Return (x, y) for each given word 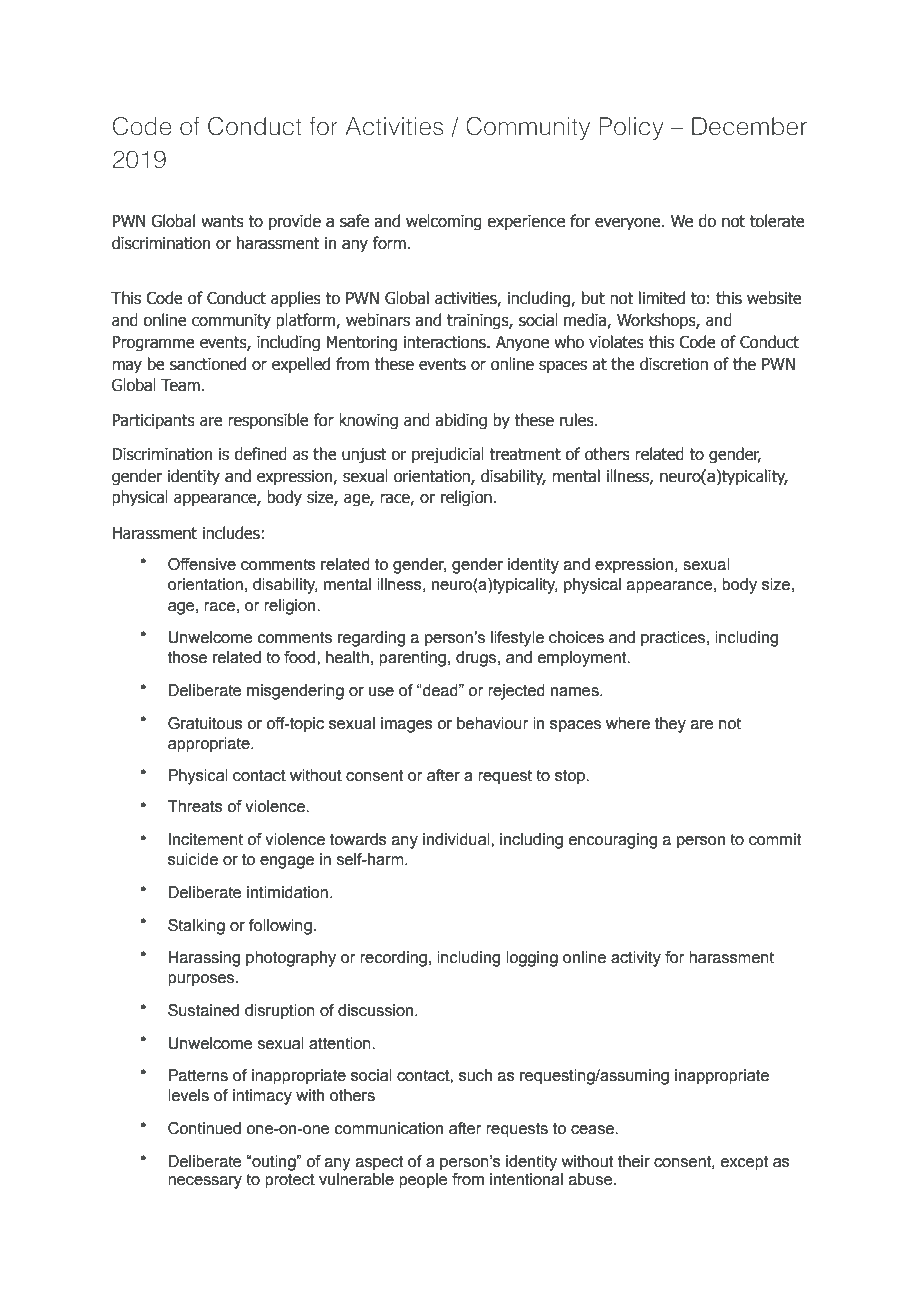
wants (222, 221)
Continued (204, 1128)
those (187, 657)
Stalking (196, 927)
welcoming (444, 222)
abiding (461, 421)
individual (457, 839)
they (670, 725)
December (749, 126)
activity (636, 959)
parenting (412, 659)
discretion (674, 364)
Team (181, 385)
